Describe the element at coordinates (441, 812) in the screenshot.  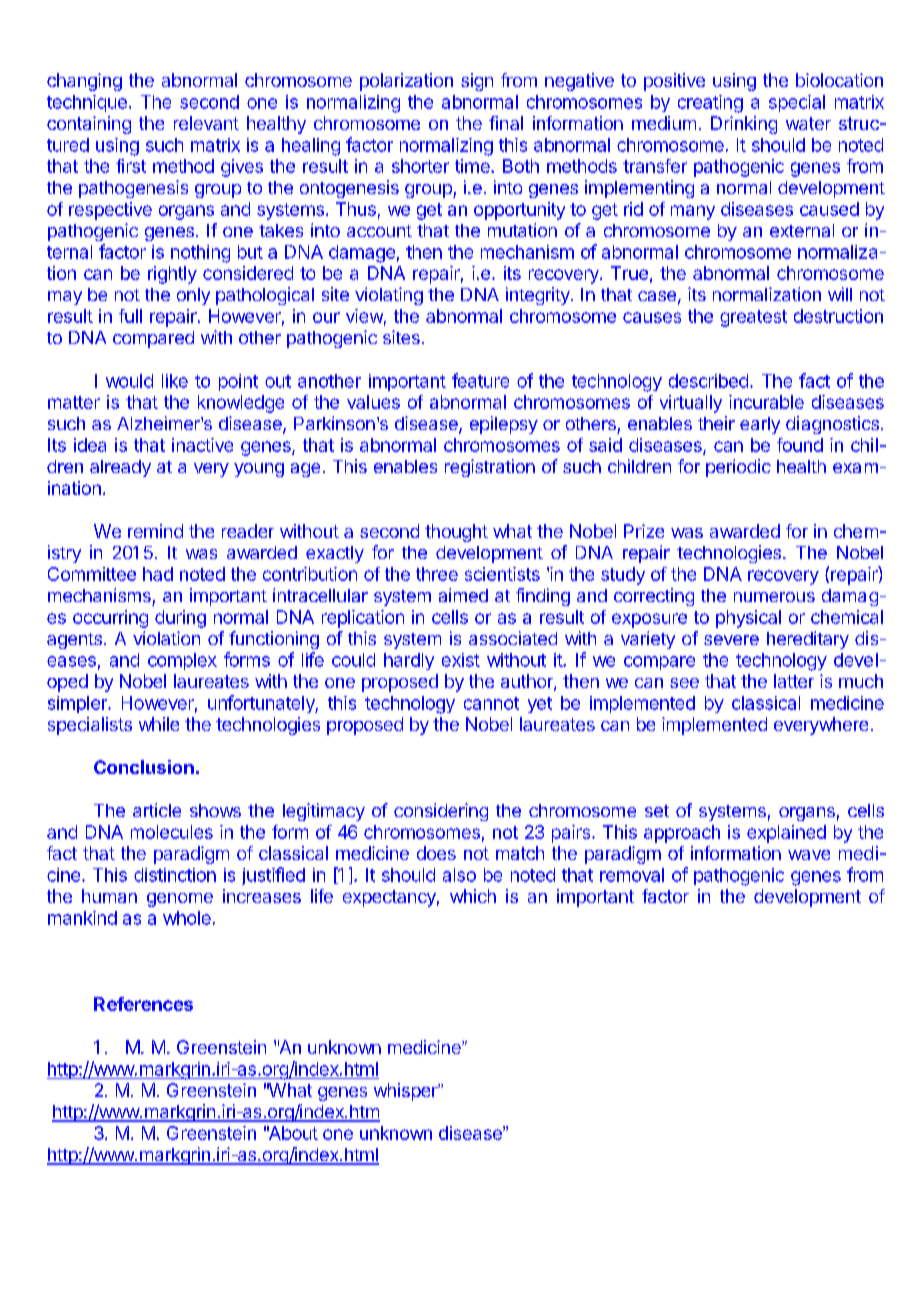
I see `considering` at that location.
